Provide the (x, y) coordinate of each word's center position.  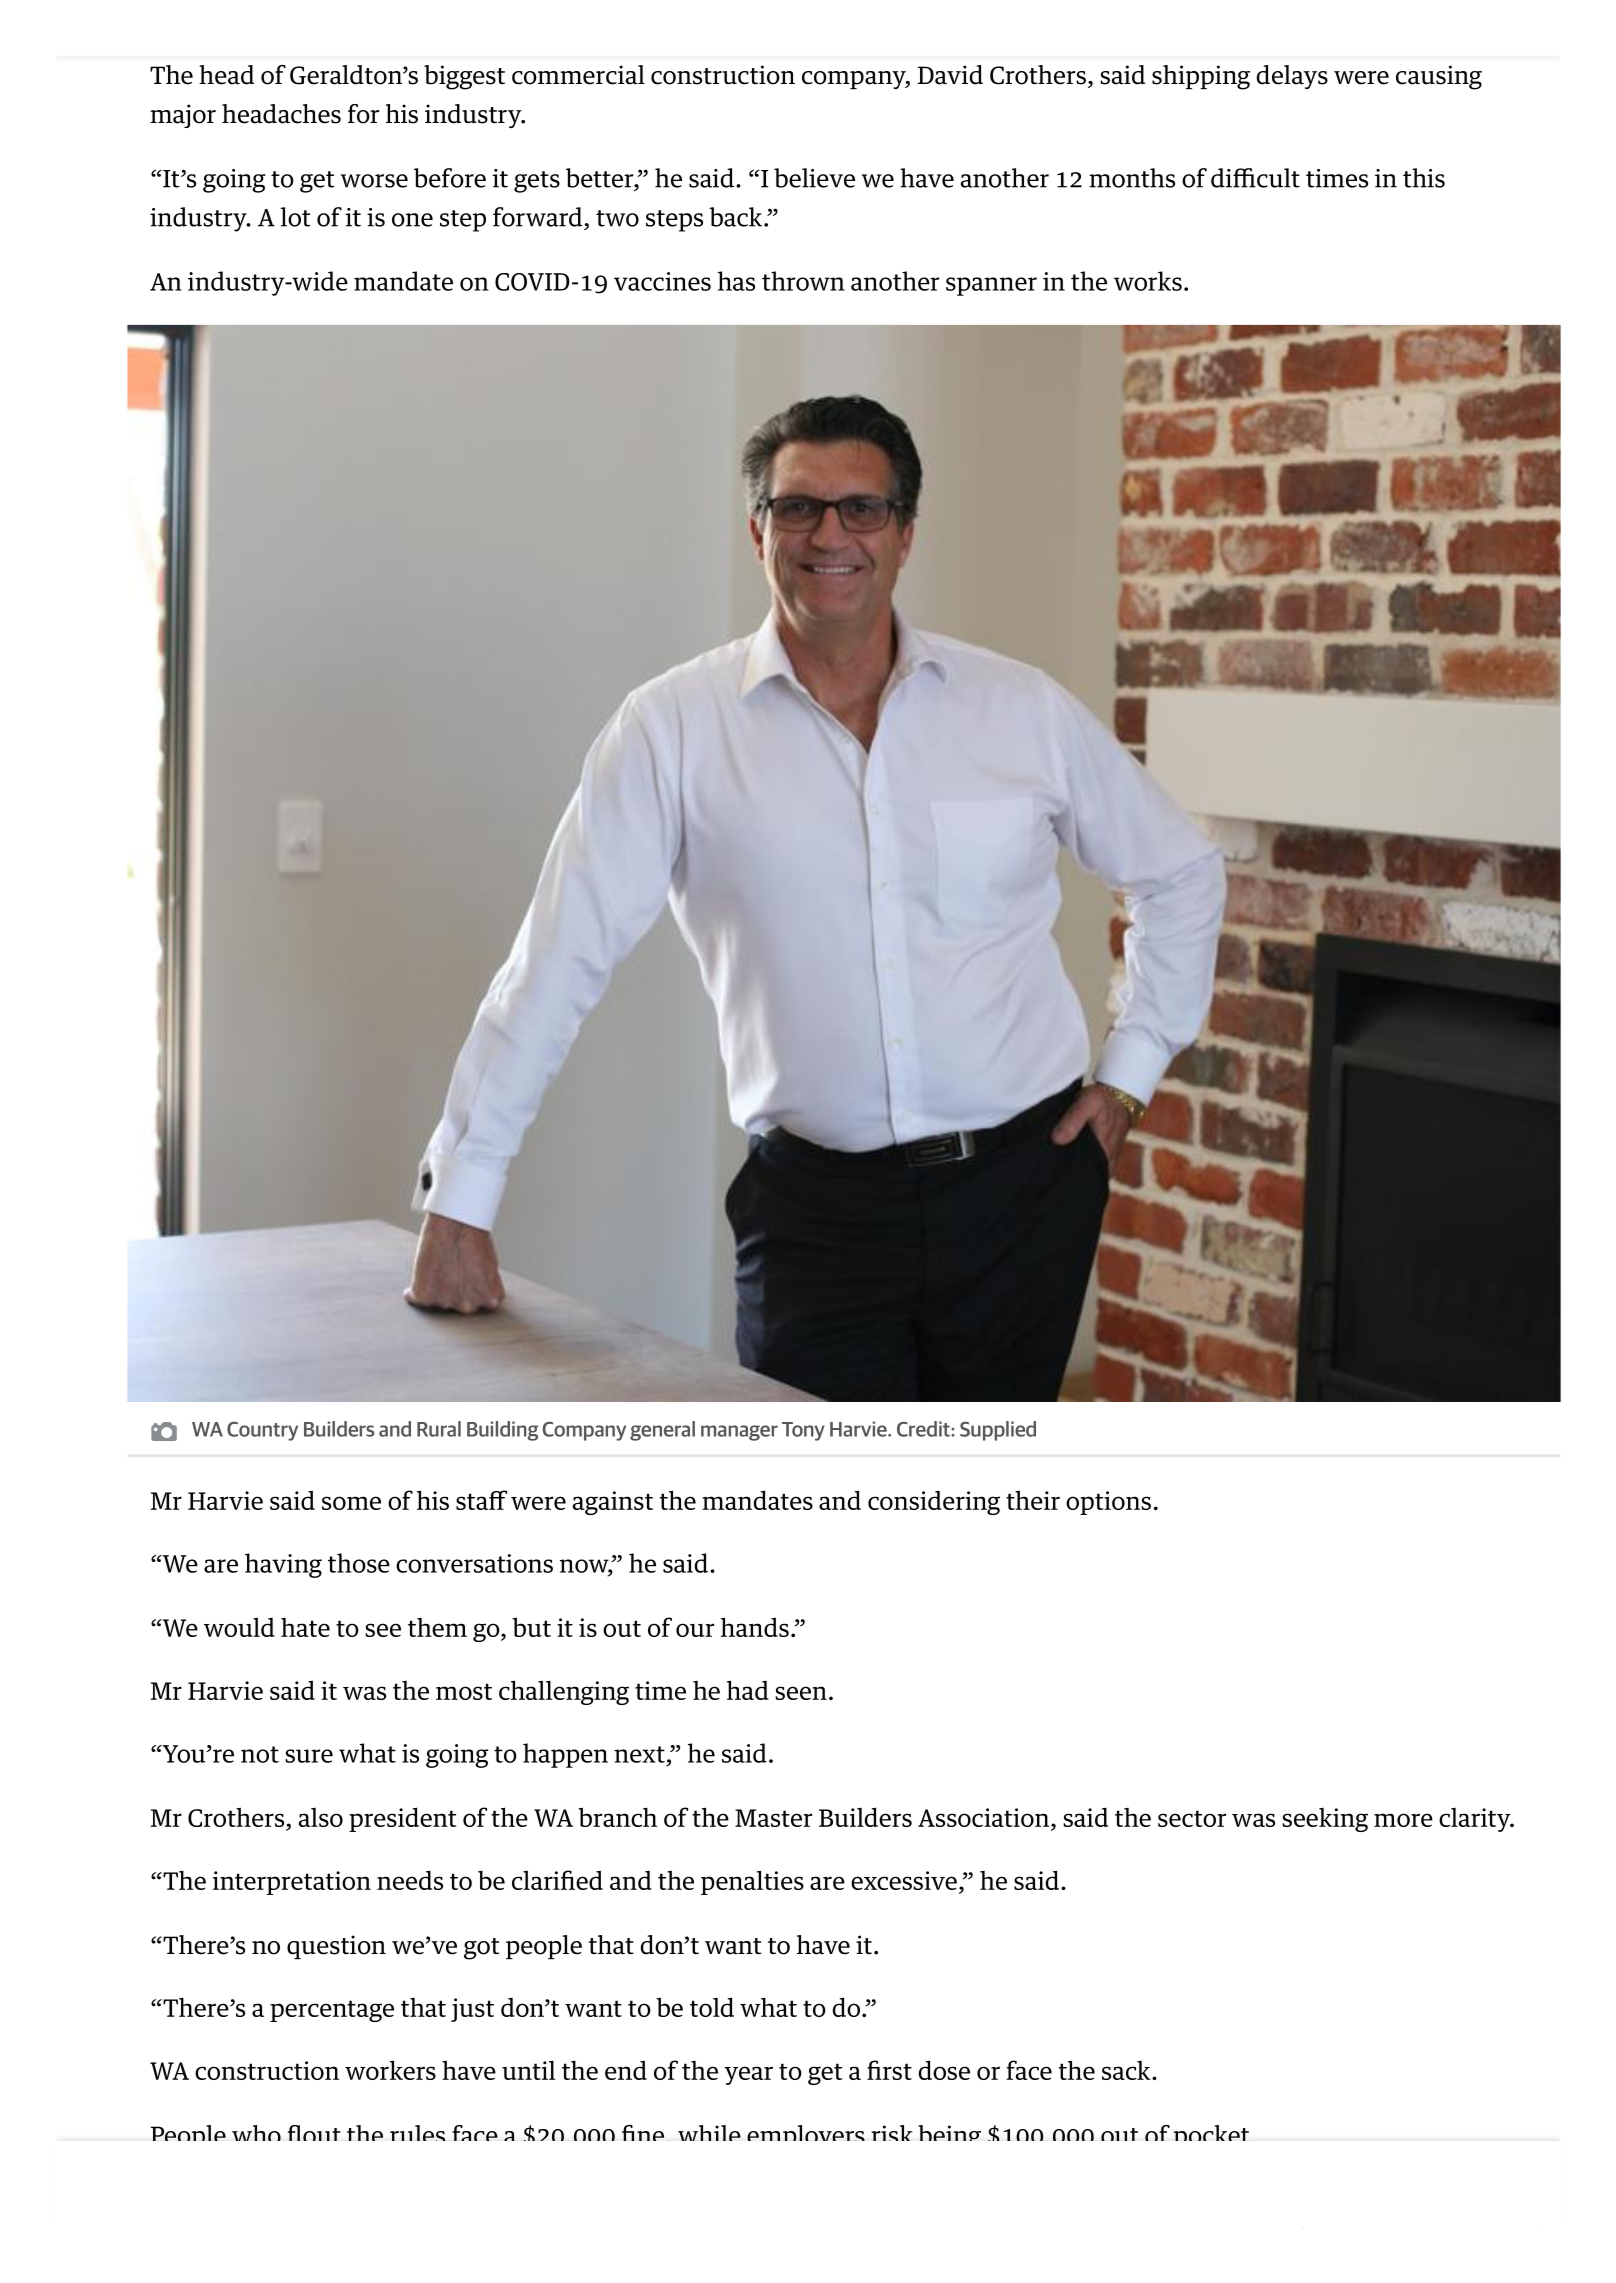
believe (814, 178)
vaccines (662, 281)
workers (390, 2070)
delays (1292, 77)
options (1108, 1503)
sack (1127, 2070)
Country (262, 1431)
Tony (803, 1431)
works (1148, 281)
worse (374, 181)
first (889, 2070)
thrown (803, 281)
